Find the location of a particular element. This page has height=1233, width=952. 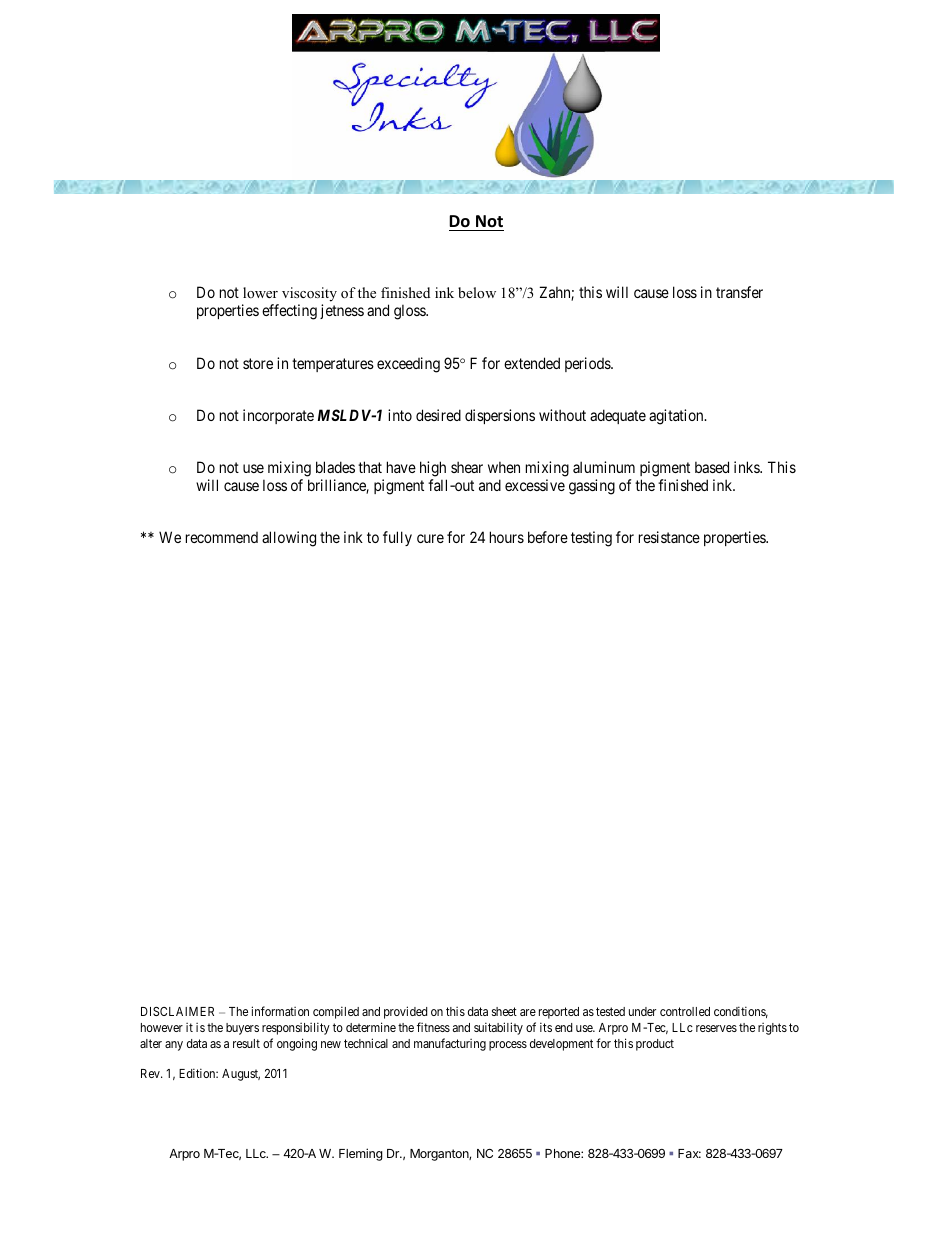

resistance is located at coordinates (669, 537).
